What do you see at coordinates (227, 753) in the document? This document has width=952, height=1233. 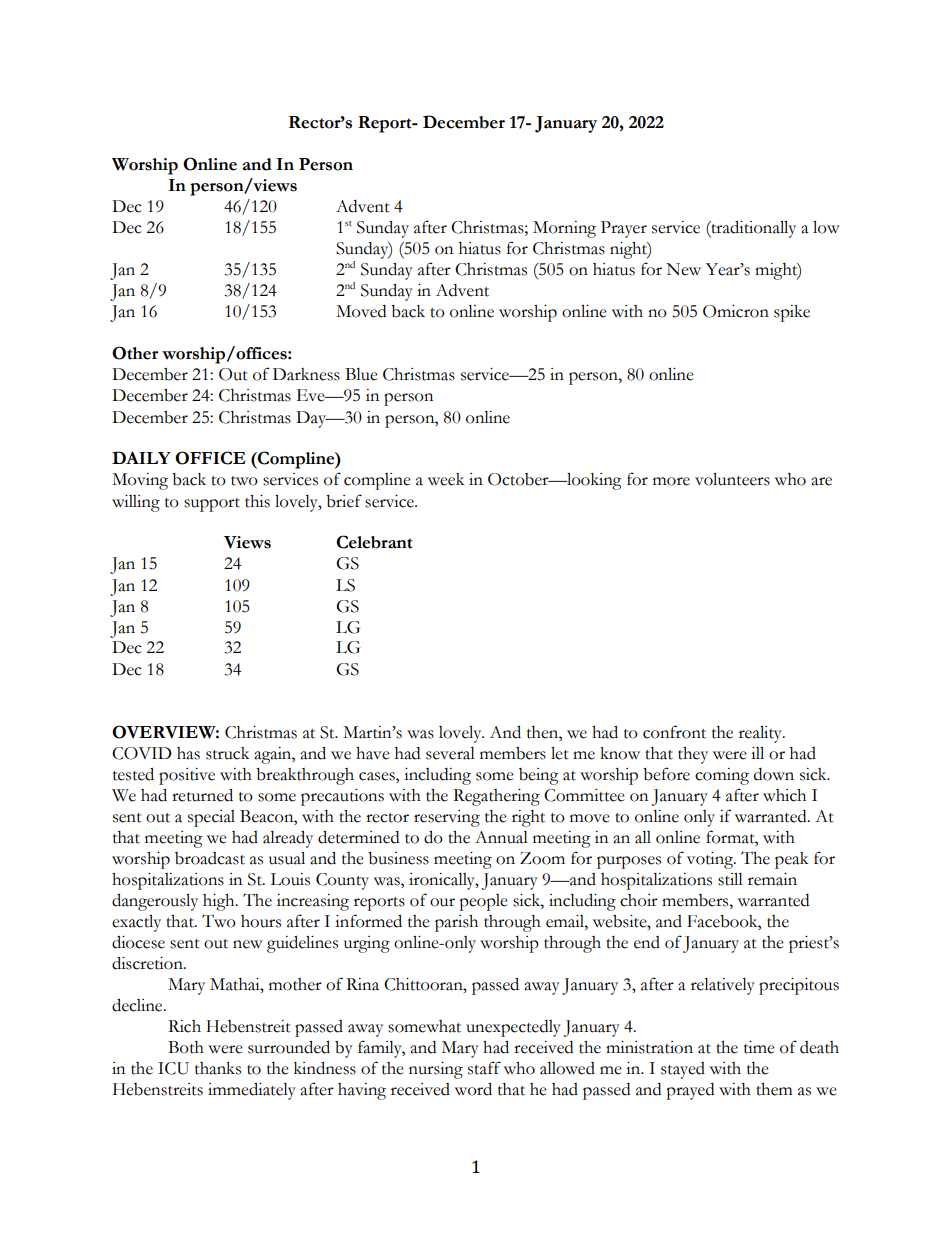 I see `struck` at bounding box center [227, 753].
